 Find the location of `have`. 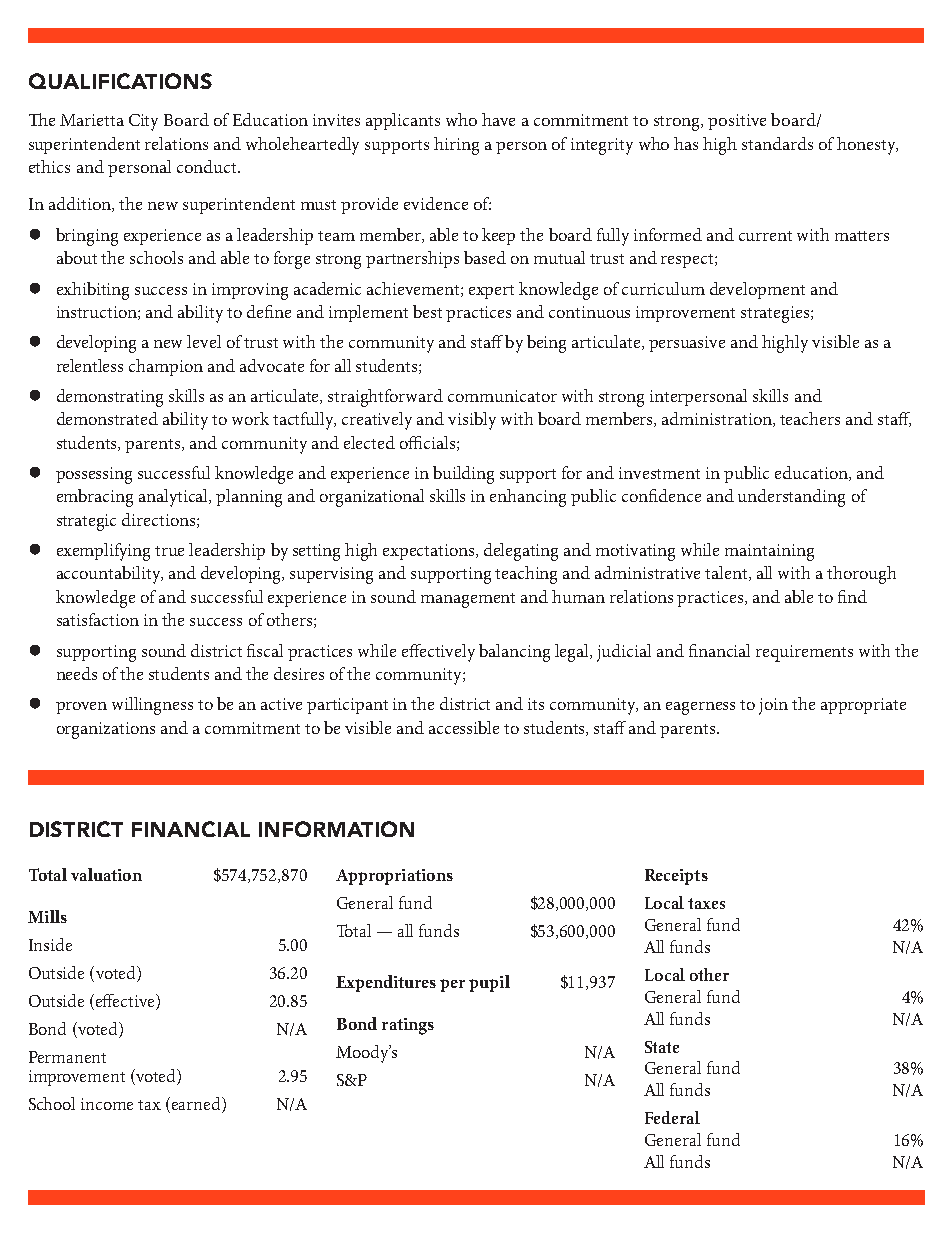

have is located at coordinates (498, 119).
